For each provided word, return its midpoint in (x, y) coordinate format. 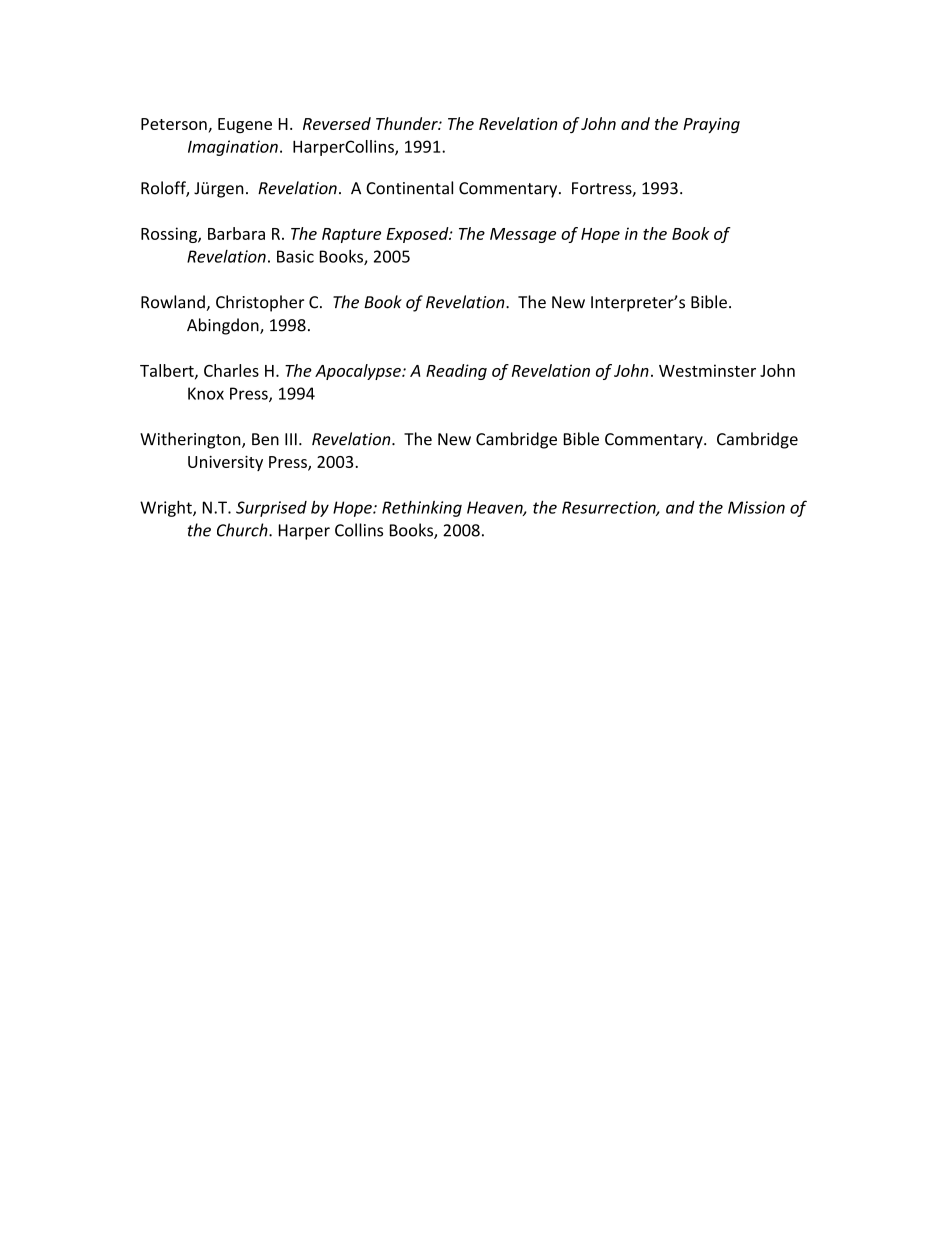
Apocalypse (359, 372)
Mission (756, 507)
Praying (711, 125)
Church (243, 530)
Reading (456, 372)
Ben (265, 439)
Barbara (236, 233)
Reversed (337, 123)
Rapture (351, 235)
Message (523, 235)
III (291, 439)
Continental (409, 188)
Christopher (260, 303)
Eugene (245, 125)
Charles (231, 370)
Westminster (707, 370)
